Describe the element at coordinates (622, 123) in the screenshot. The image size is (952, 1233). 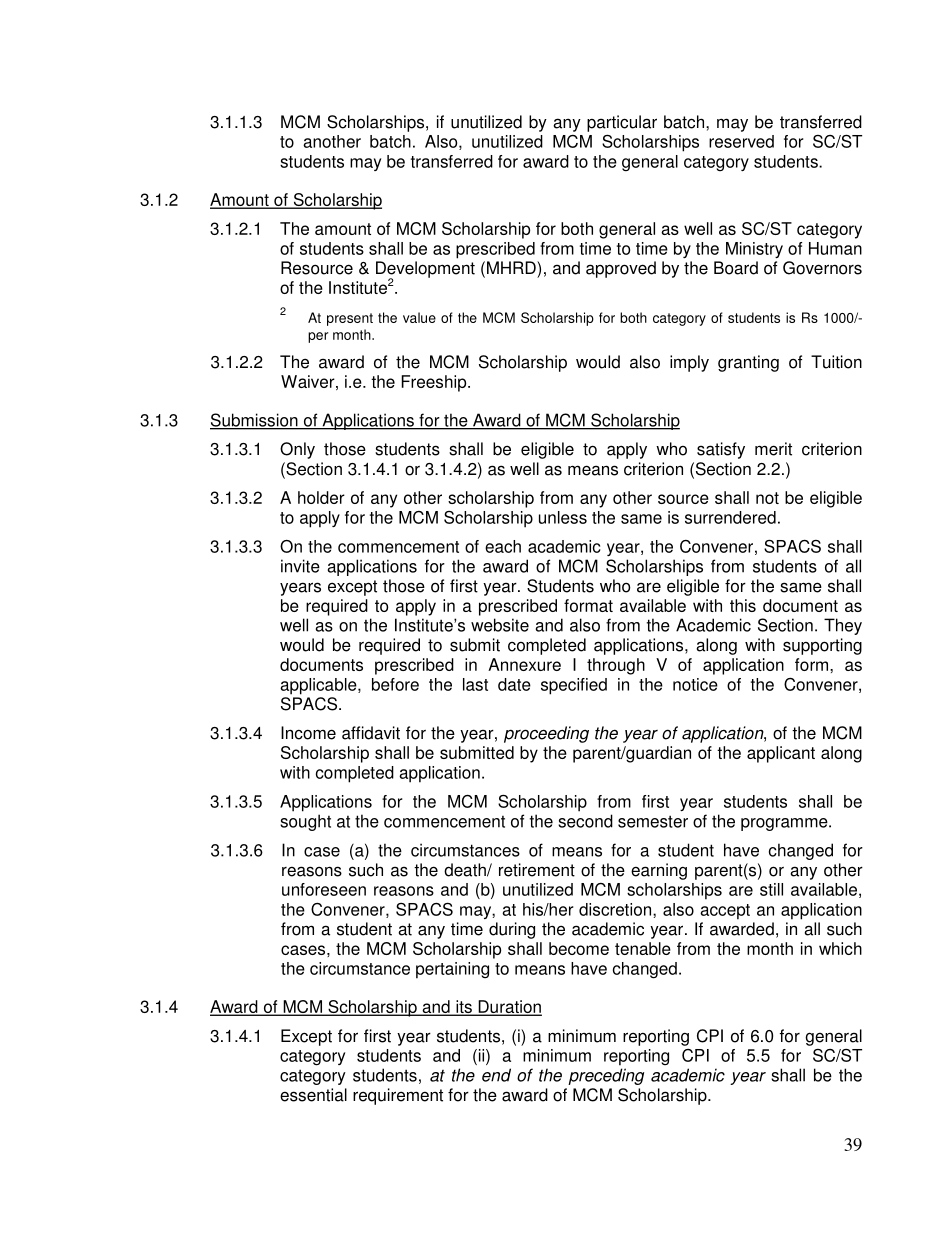
I see `particular` at that location.
